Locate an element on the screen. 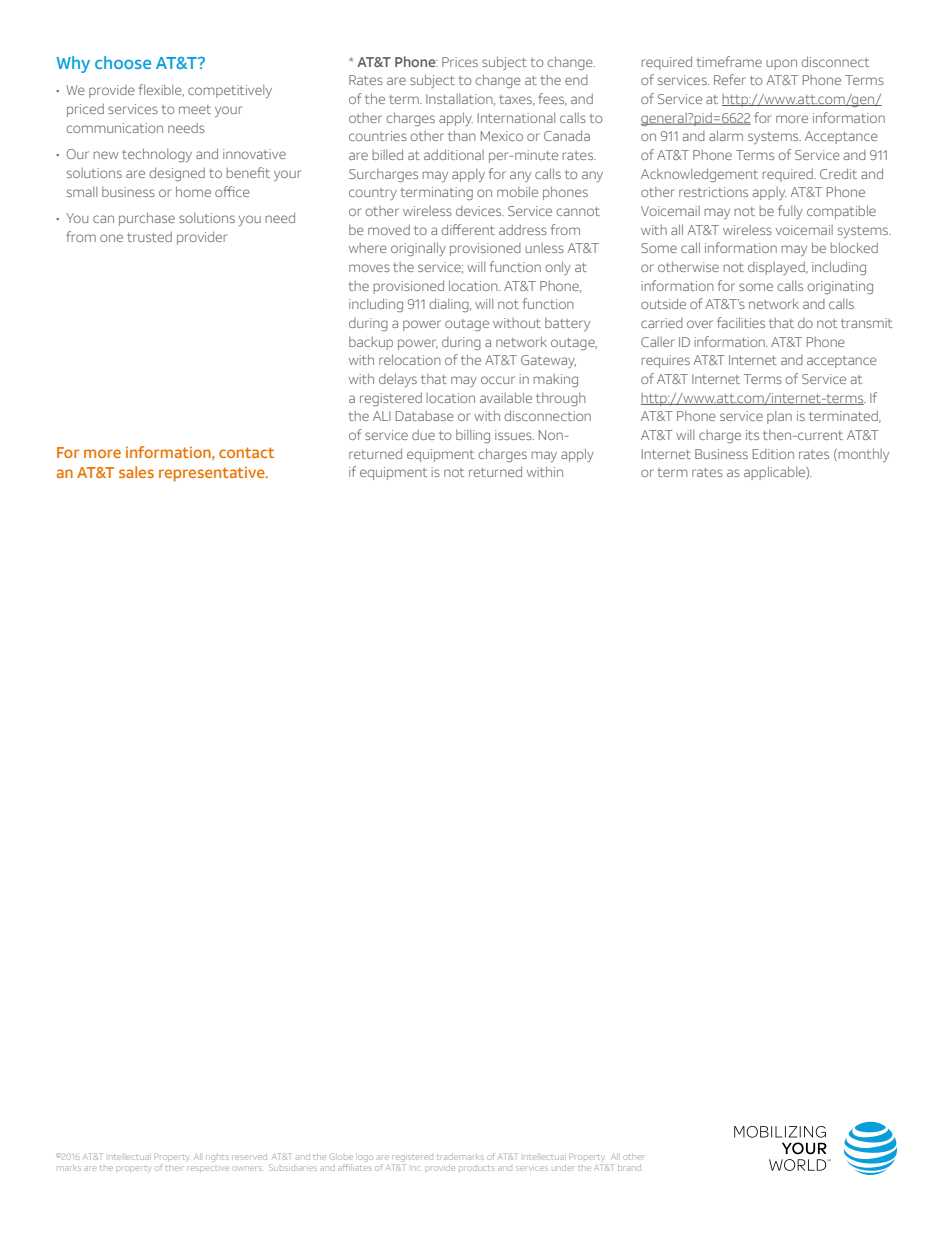 The image size is (952, 1233). products is located at coordinates (477, 1168).
